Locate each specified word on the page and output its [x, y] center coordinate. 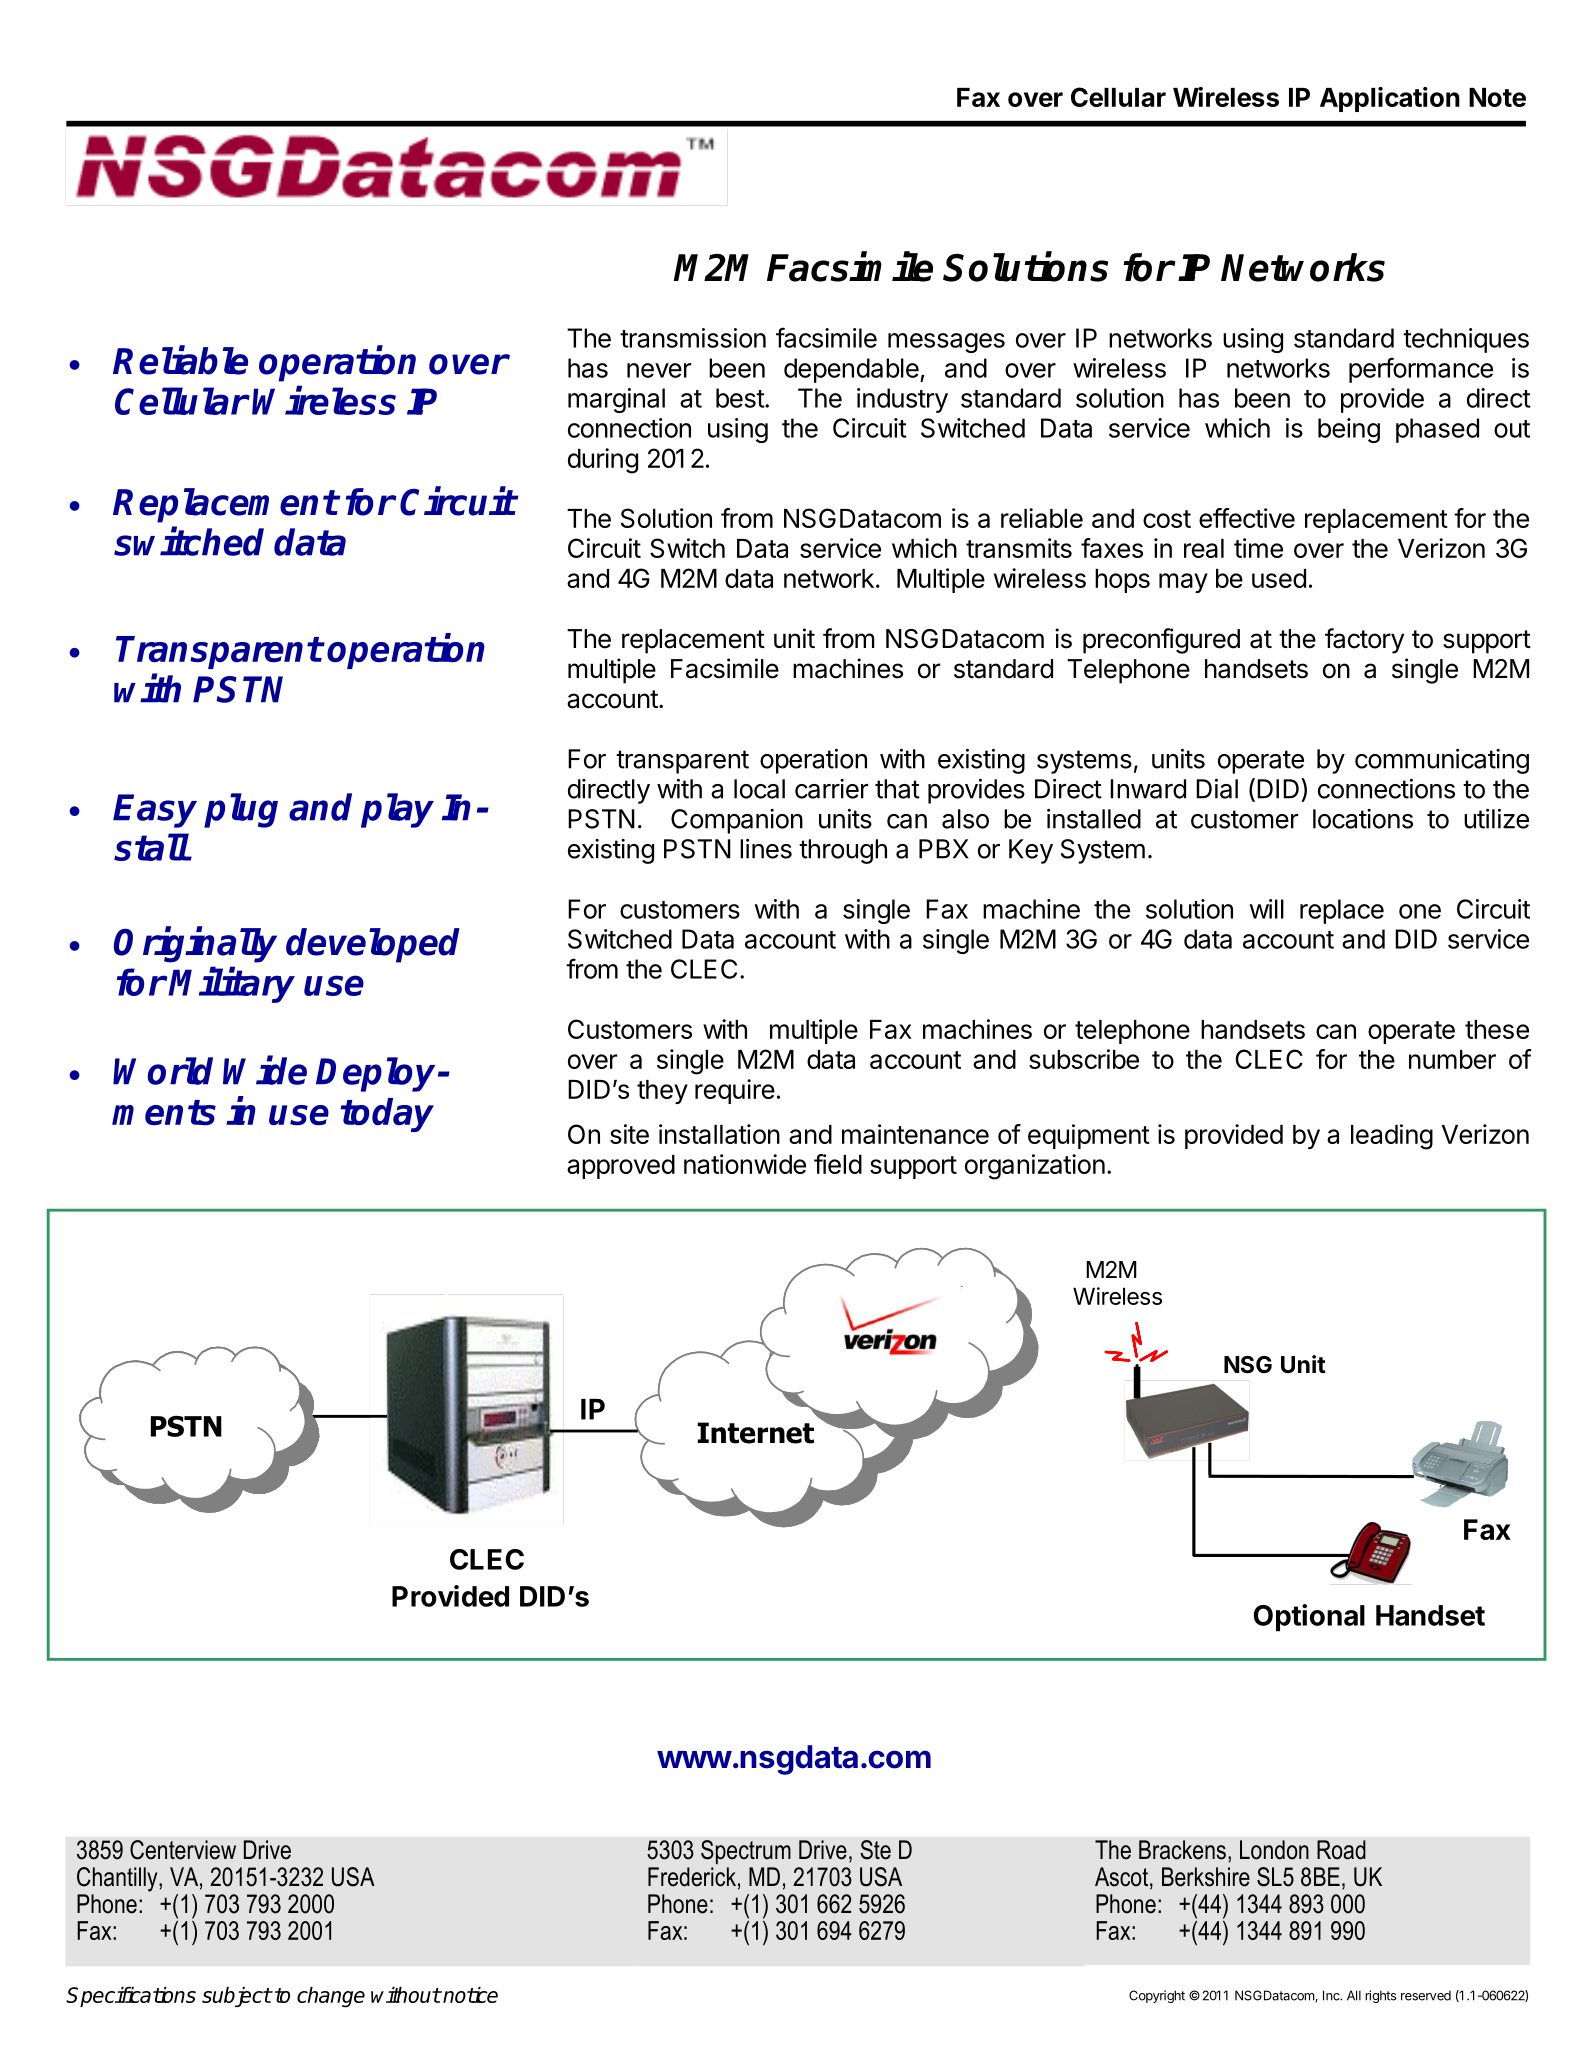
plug [241, 810]
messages [946, 343]
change [331, 1997]
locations [1363, 819]
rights [1381, 1996]
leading [1392, 1137]
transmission [693, 338]
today [387, 1115]
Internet [755, 1433]
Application [1390, 99]
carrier [831, 789]
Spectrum [746, 1852]
